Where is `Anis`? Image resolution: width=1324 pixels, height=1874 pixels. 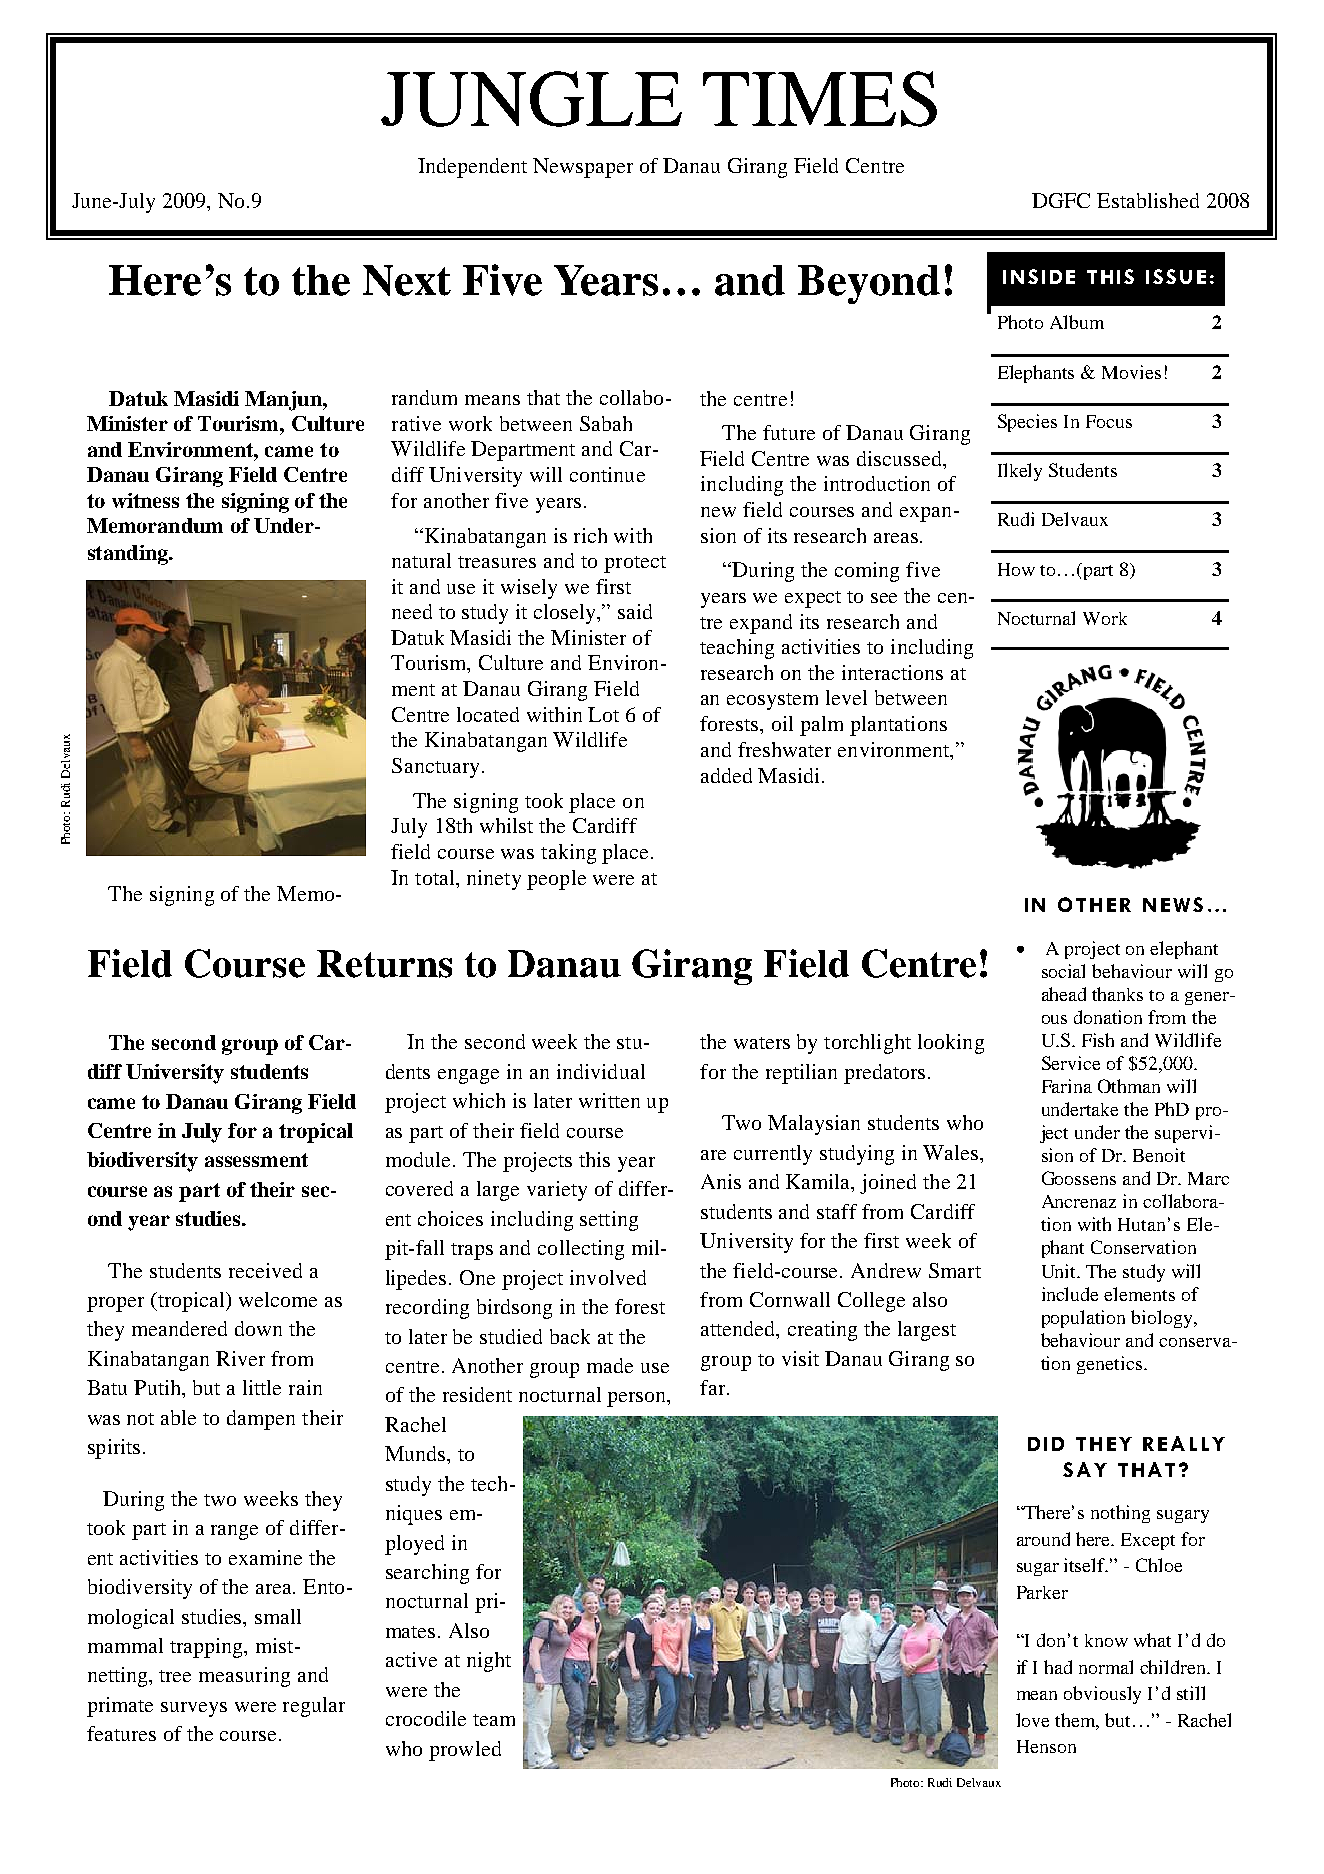 Anis is located at coordinates (721, 1181).
